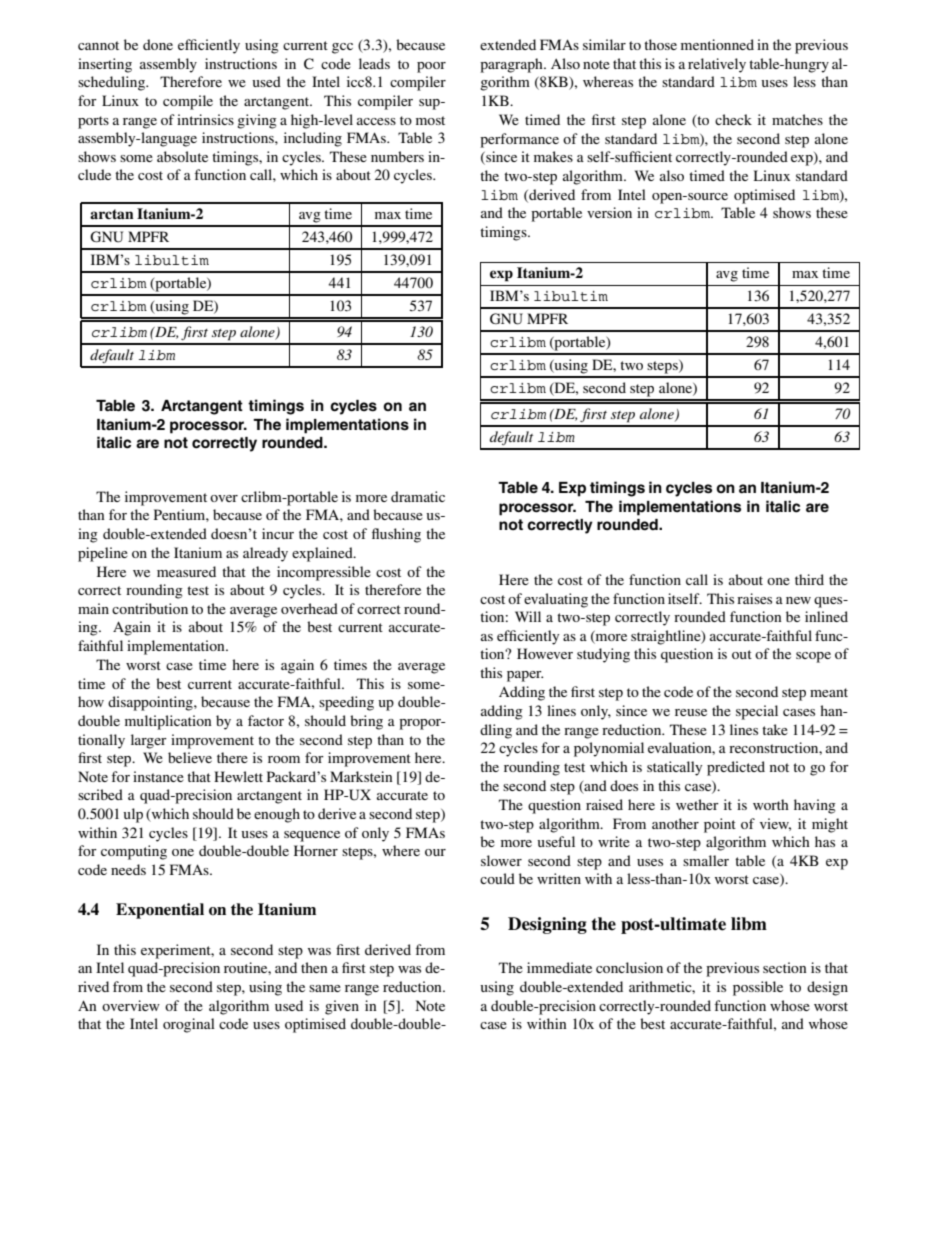  I want to click on Exponential, so click(160, 911).
